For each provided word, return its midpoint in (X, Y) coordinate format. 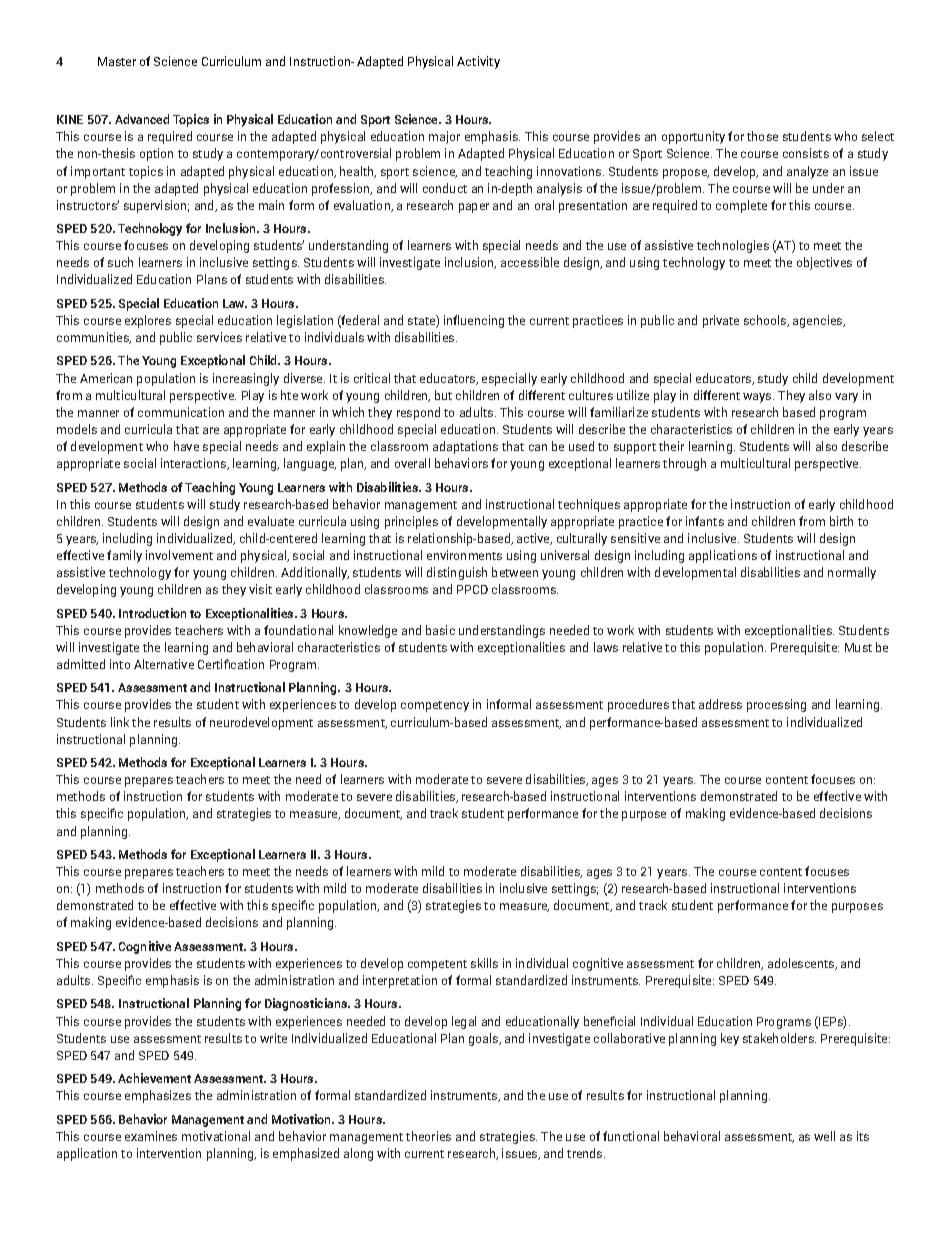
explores (148, 321)
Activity (478, 62)
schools (766, 321)
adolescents (802, 964)
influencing (474, 321)
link (120, 722)
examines (151, 1136)
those (762, 136)
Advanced (142, 119)
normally (852, 573)
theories (428, 1136)
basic (440, 630)
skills (484, 963)
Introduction (152, 613)
